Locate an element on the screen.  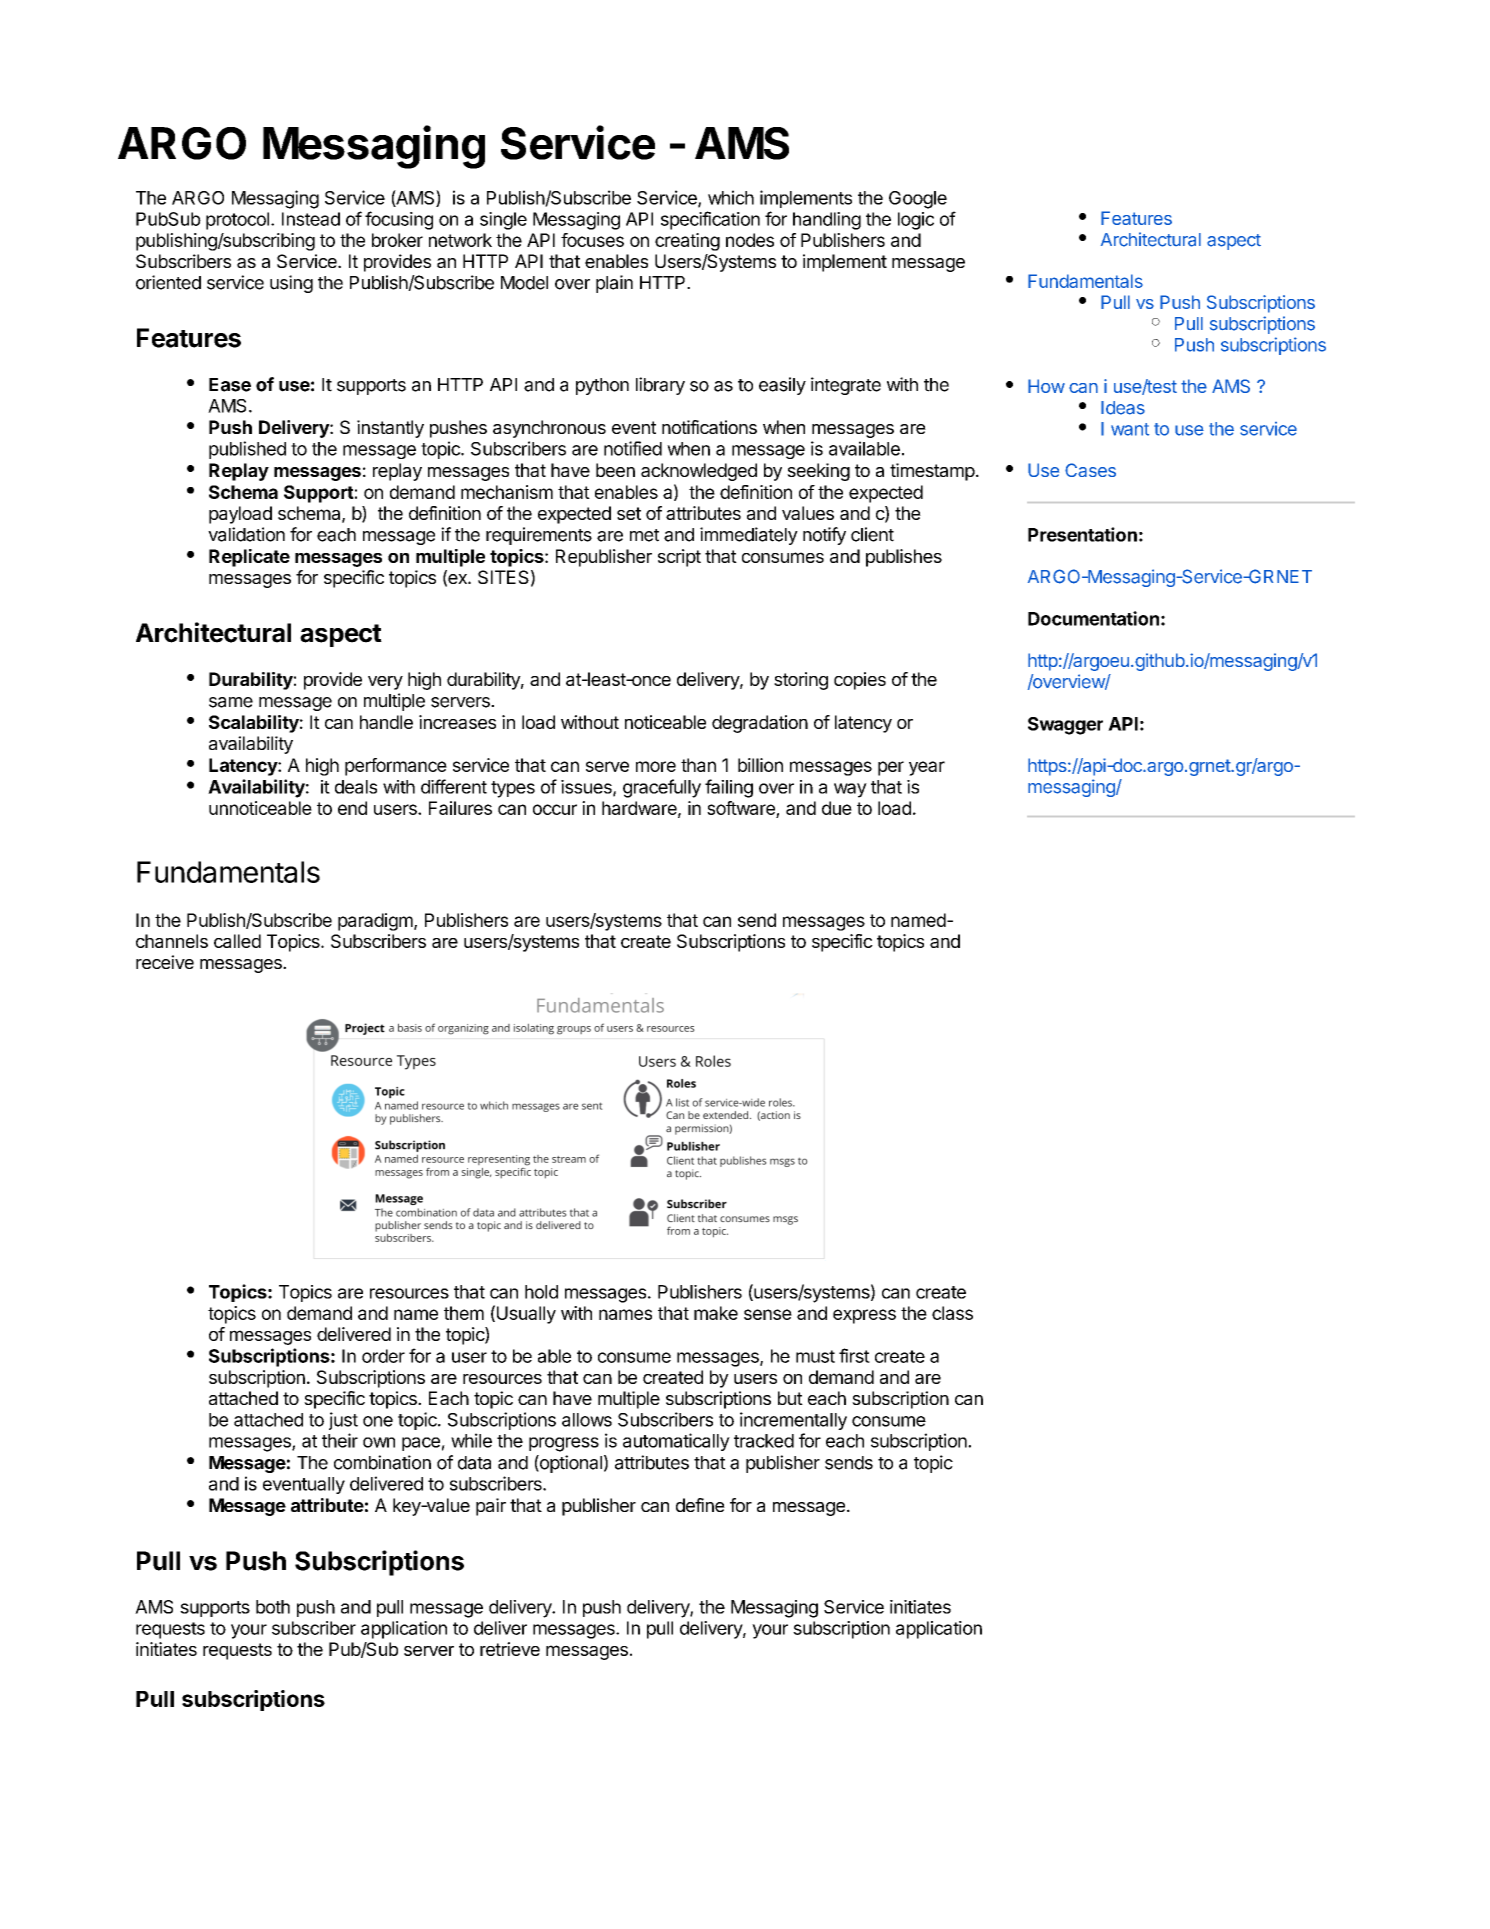
creating is located at coordinates (687, 242).
